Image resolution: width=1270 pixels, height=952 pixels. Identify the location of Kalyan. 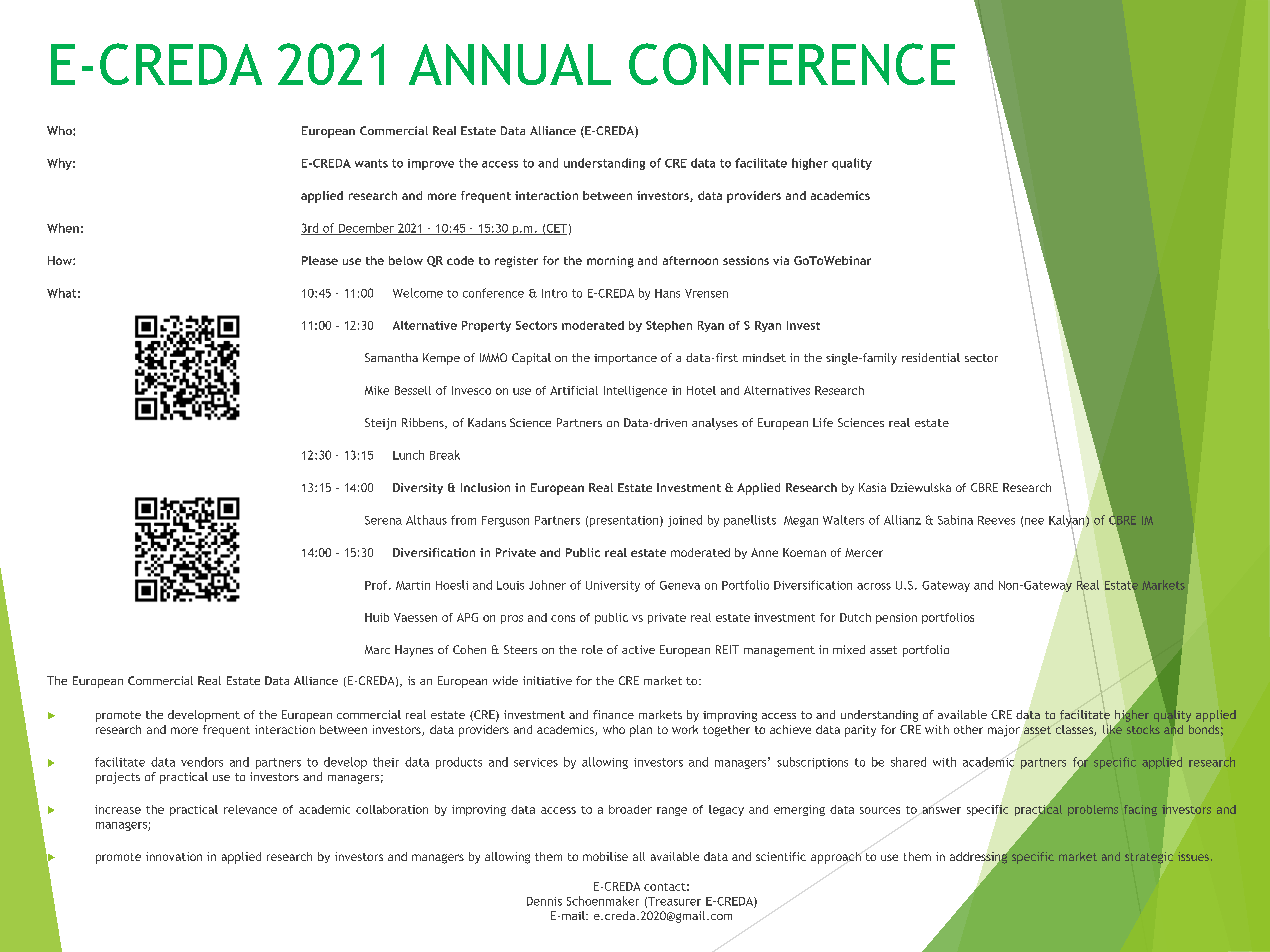
(1068, 521).
